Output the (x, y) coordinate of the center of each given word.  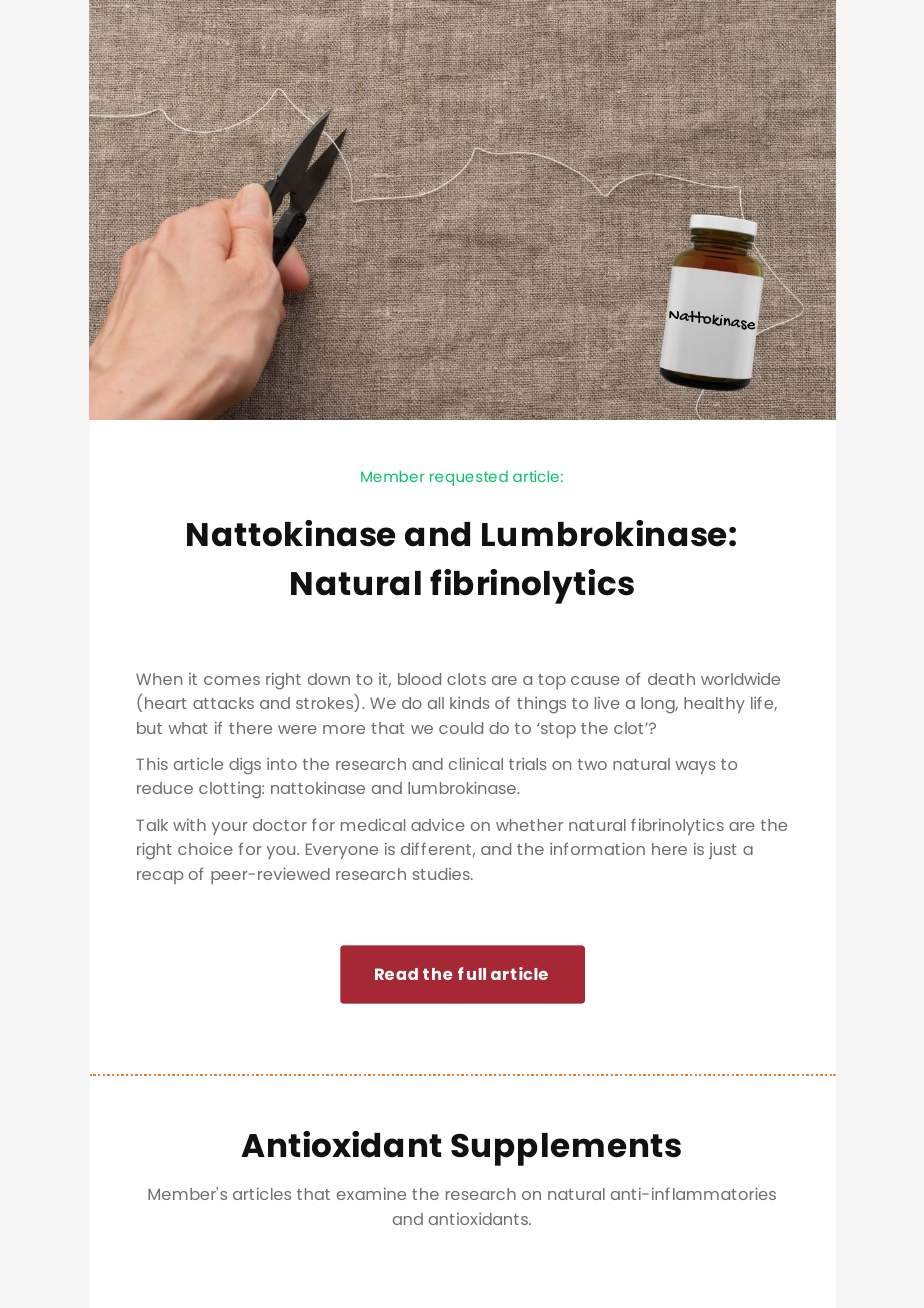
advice (438, 825)
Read (396, 974)
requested (469, 478)
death (671, 679)
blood (419, 679)
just (722, 851)
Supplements (566, 1149)
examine (371, 1194)
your (229, 828)
